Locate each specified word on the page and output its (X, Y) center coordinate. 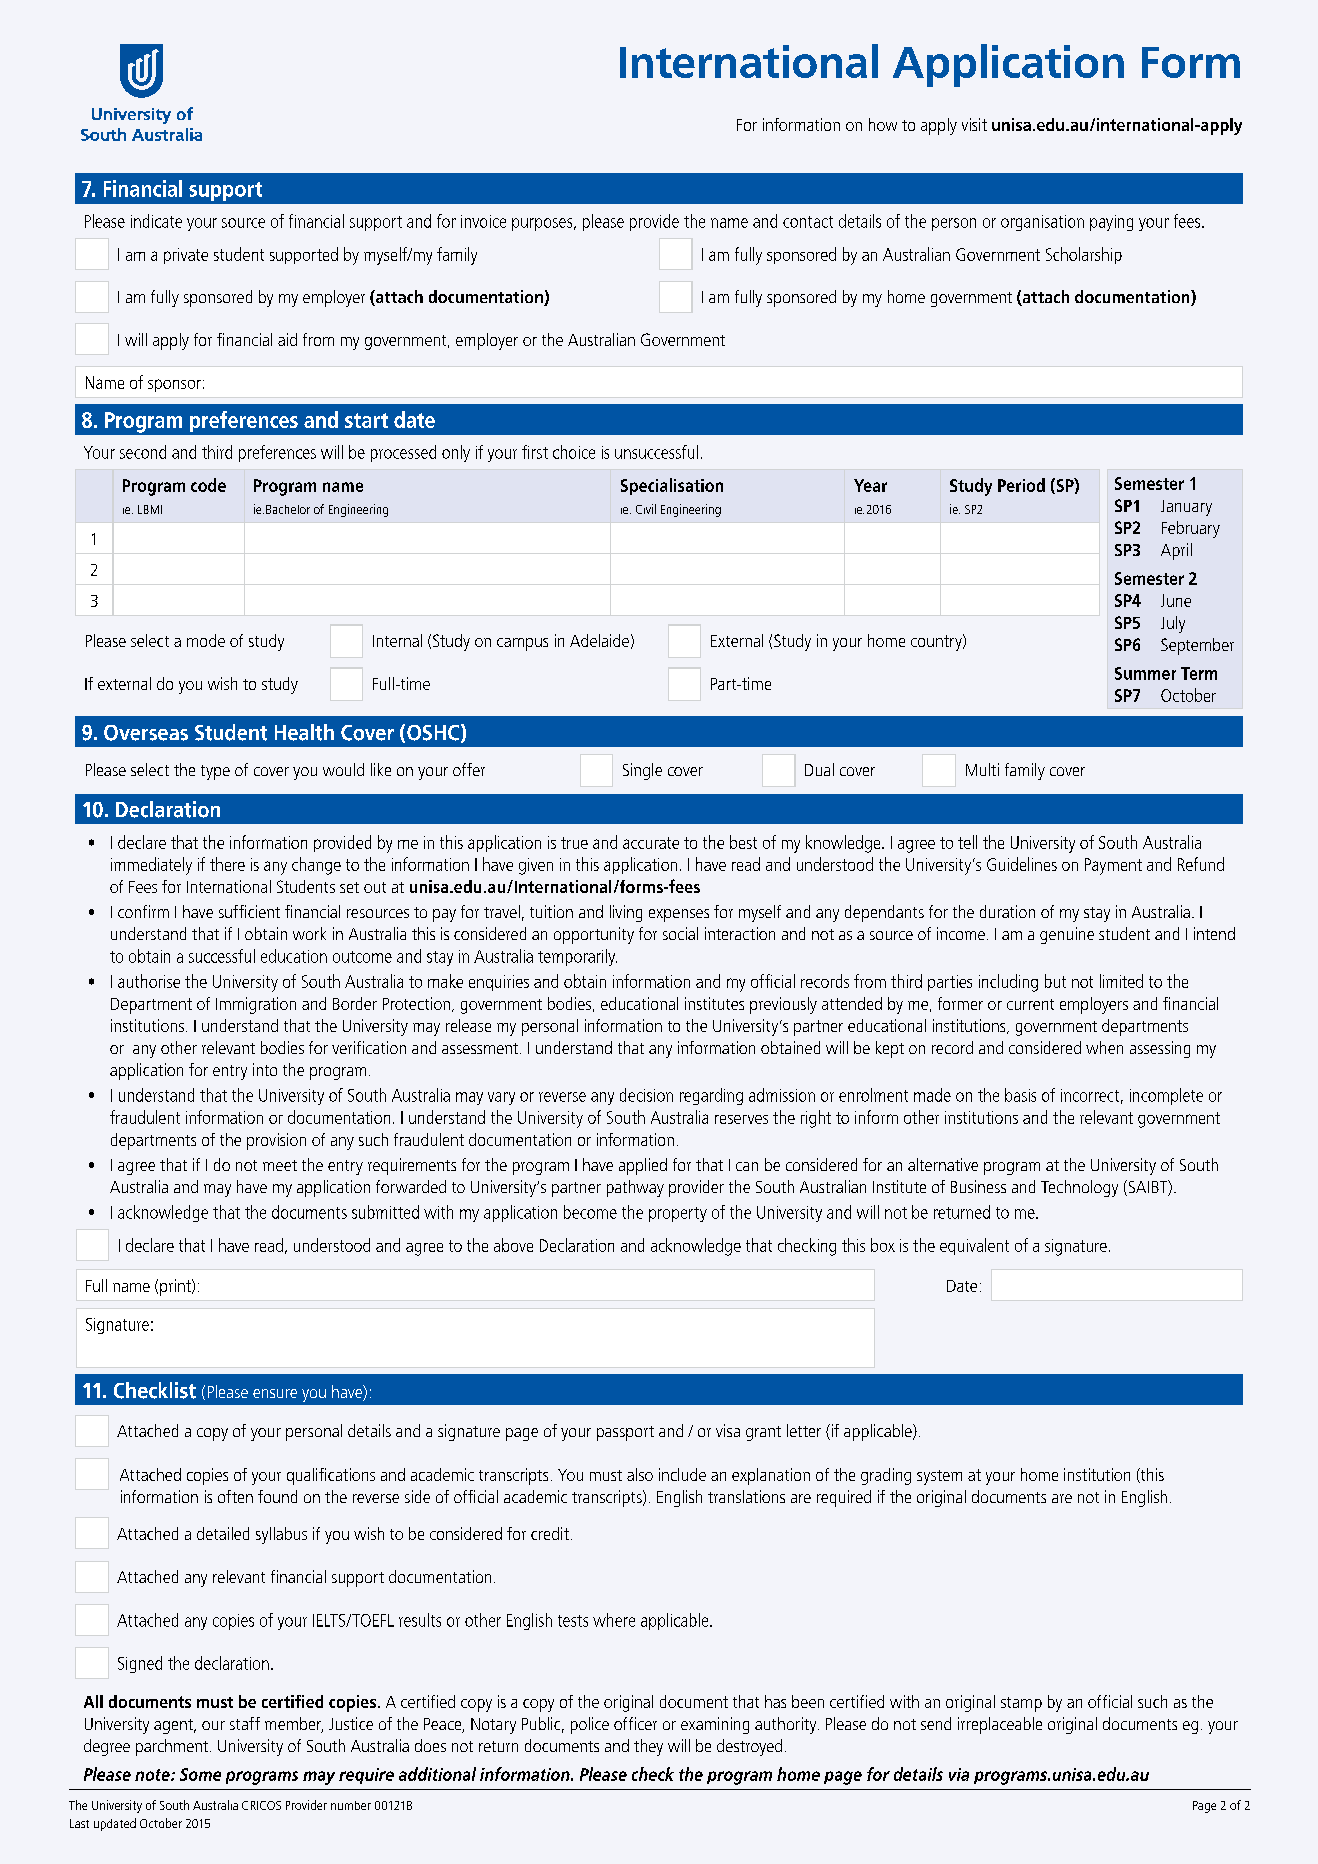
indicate (156, 221)
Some (200, 1774)
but (1055, 981)
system (939, 1477)
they (648, 1747)
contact (808, 222)
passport (625, 1433)
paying (1111, 223)
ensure (275, 1393)
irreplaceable (1000, 1725)
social (680, 933)
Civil (646, 509)
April (1176, 551)
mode (206, 640)
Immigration (256, 1005)
